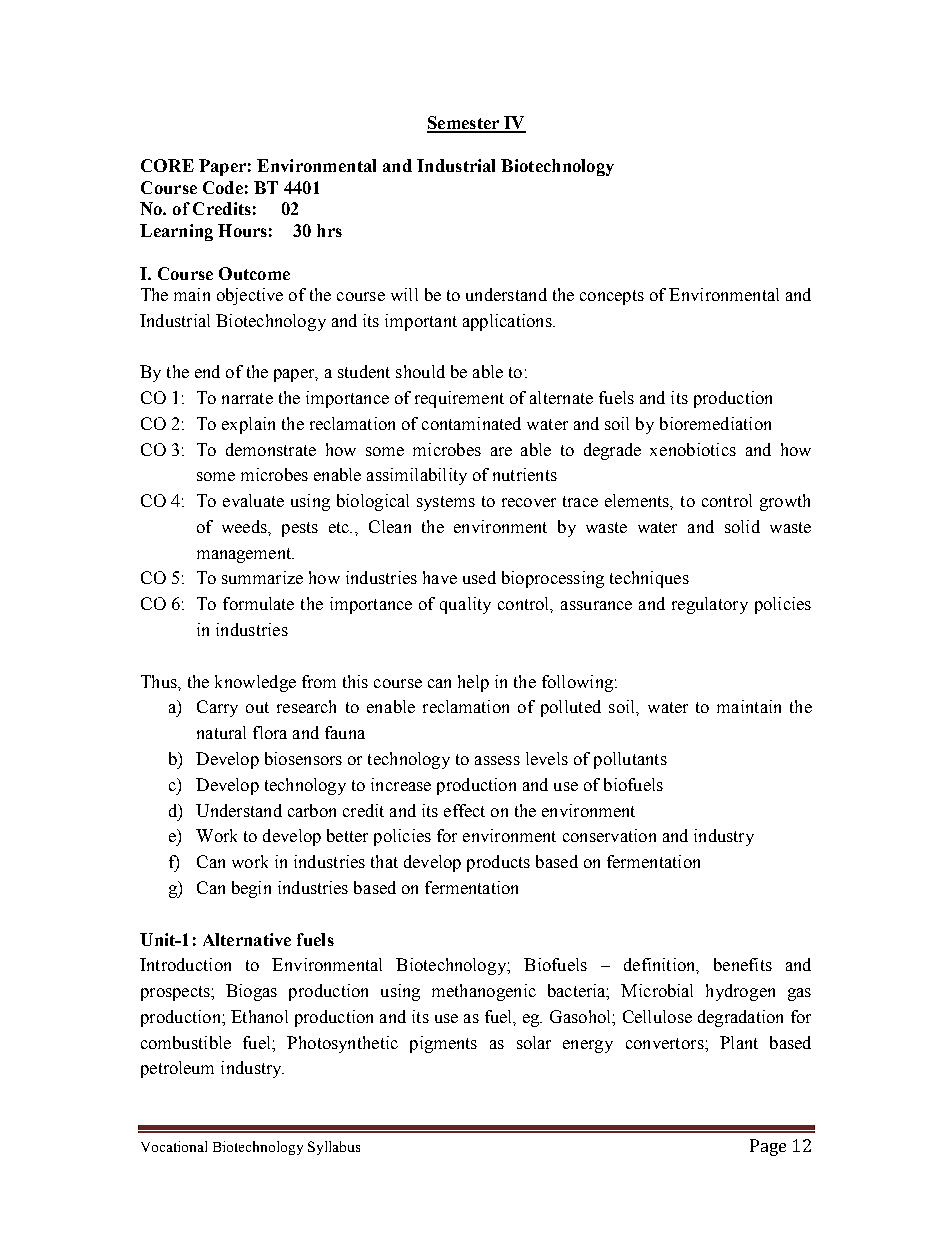  I want to click on carbon, so click(312, 810).
